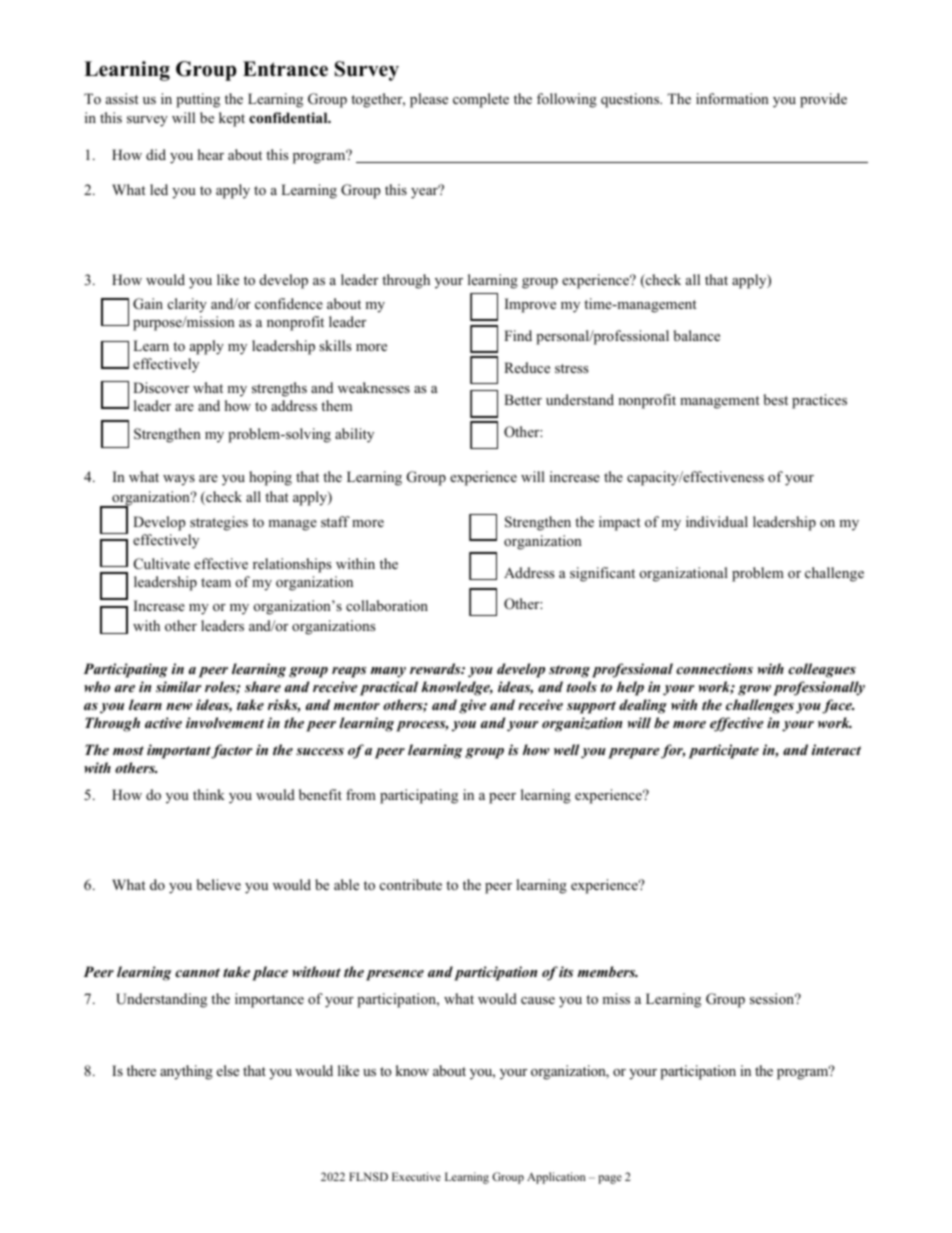 The image size is (952, 1233). Describe the element at coordinates (186, 1072) in the screenshot. I see `anything` at that location.
